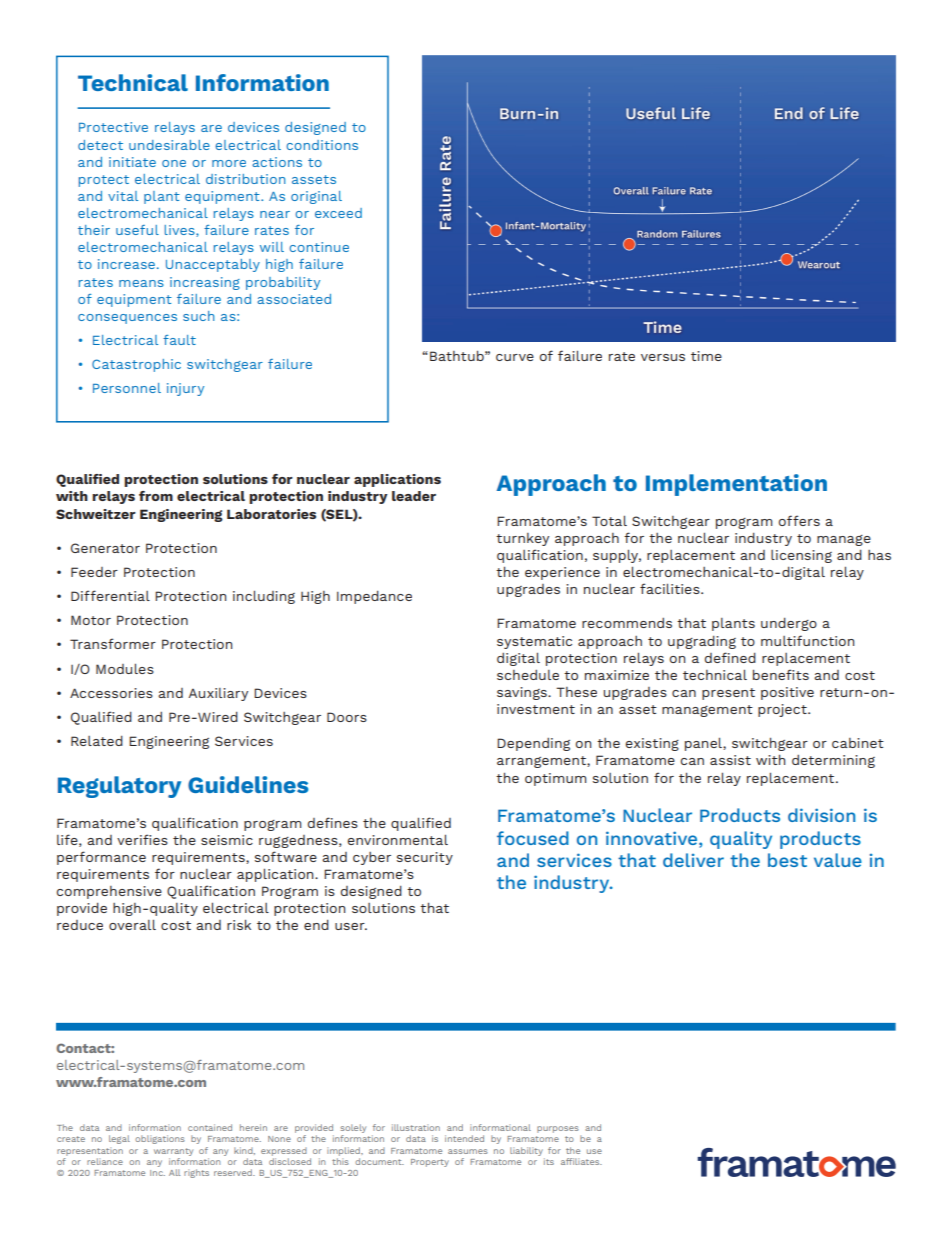 The image size is (952, 1233). I want to click on obligations, so click(160, 1139).
